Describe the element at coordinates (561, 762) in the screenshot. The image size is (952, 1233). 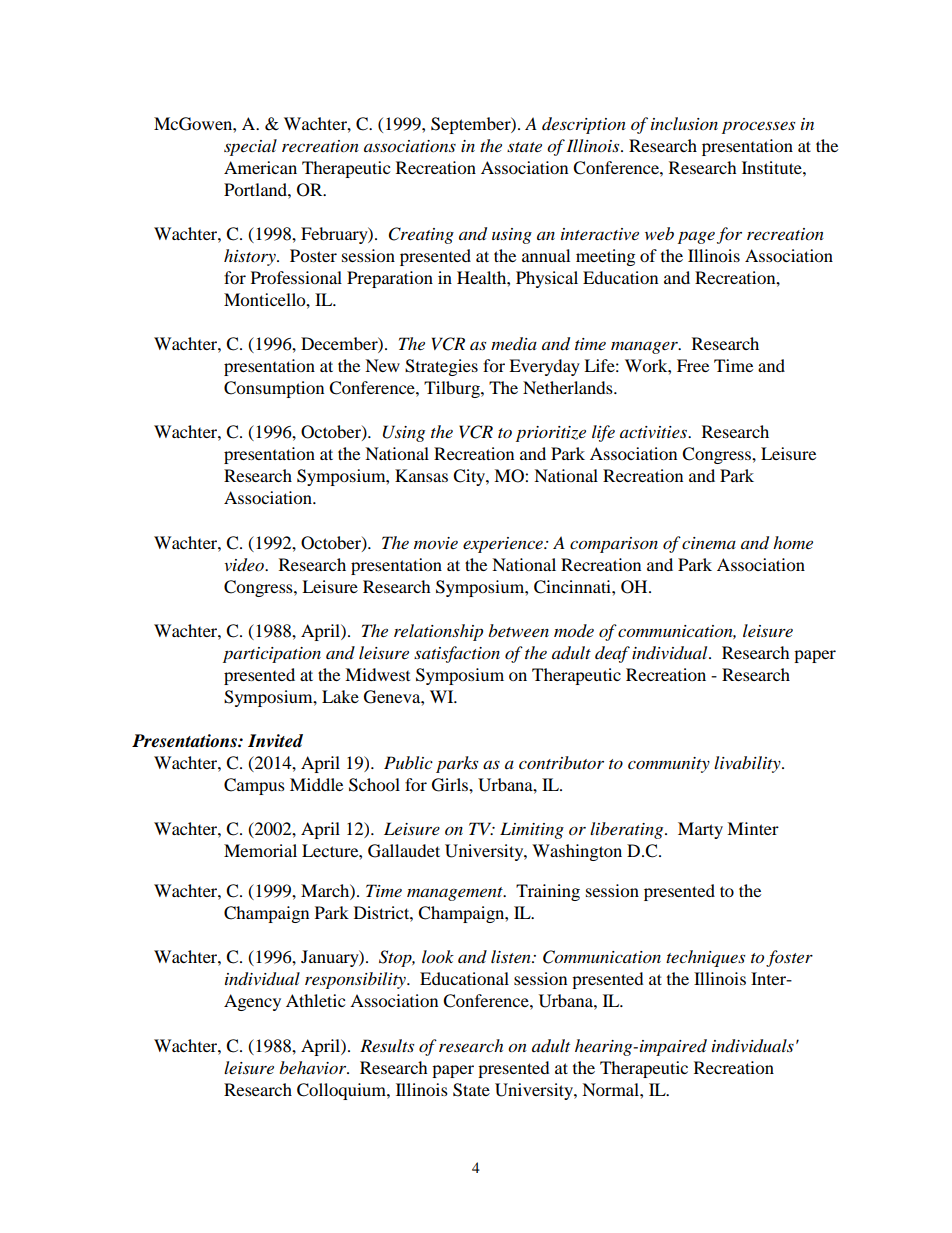
I see `contributor` at that location.
